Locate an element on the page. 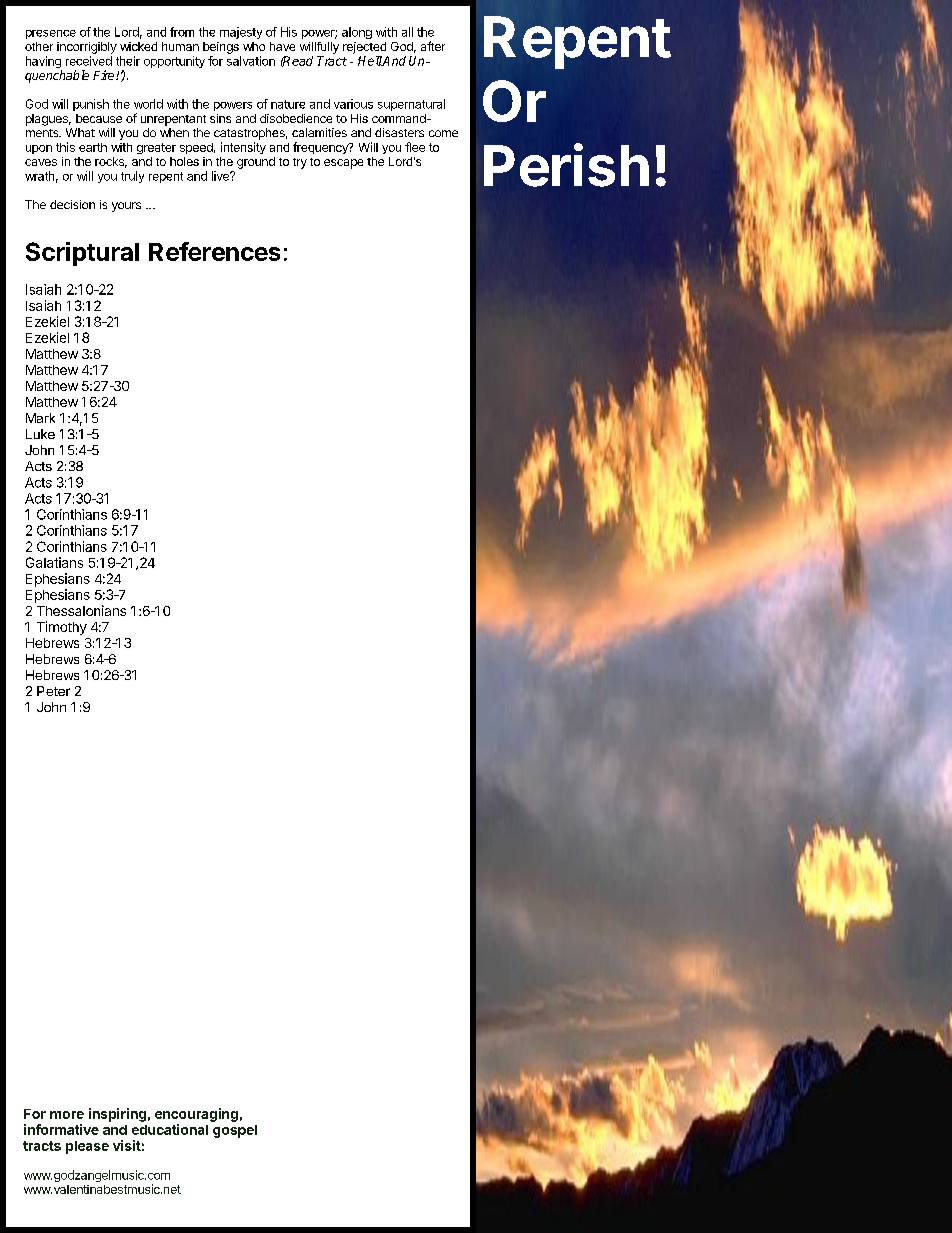 This image has width=952, height=1233. Scriptural is located at coordinates (82, 254).
